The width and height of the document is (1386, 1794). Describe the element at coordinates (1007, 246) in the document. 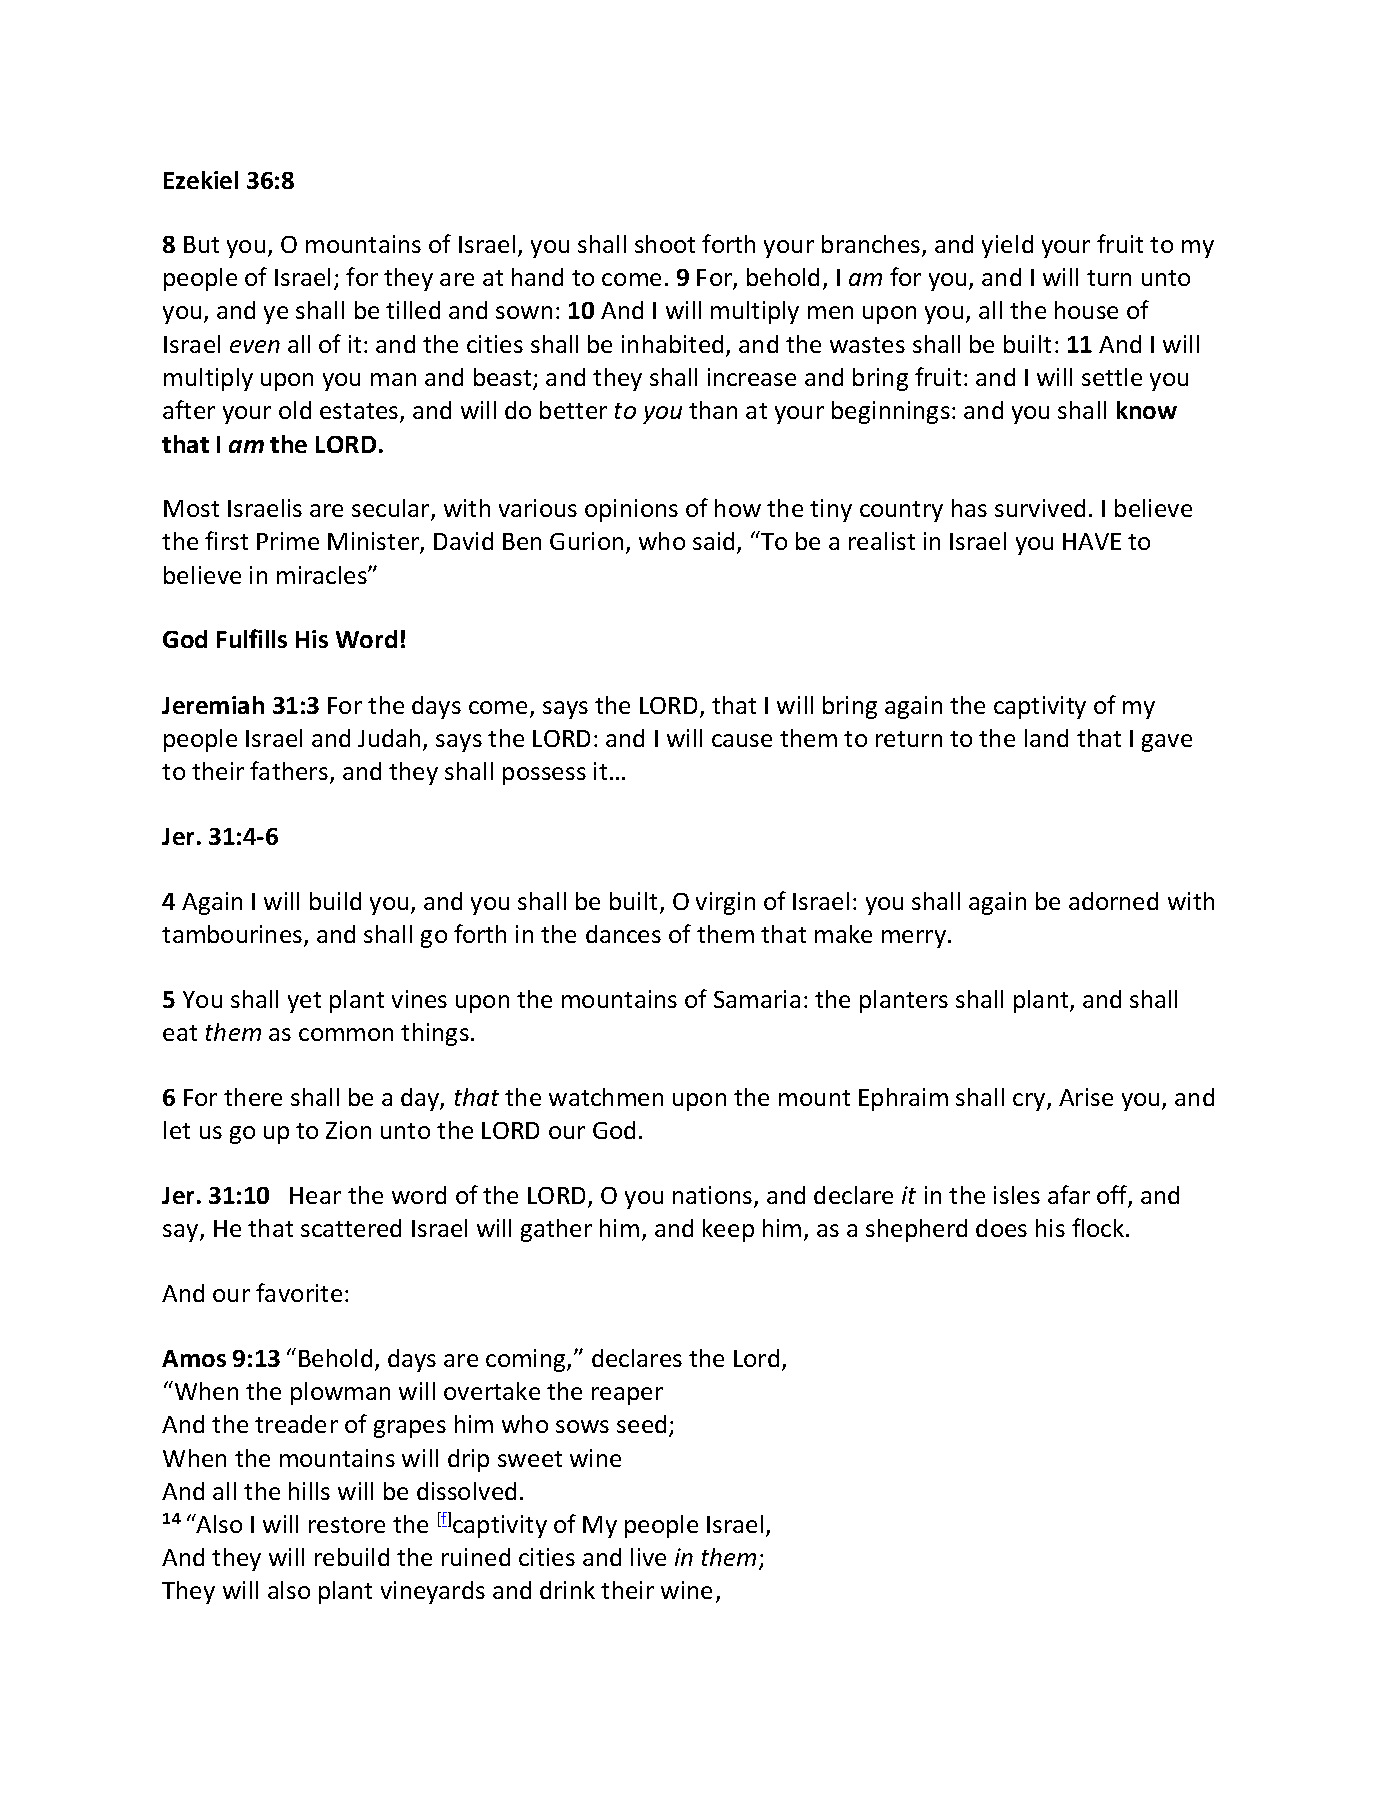

I see `yield` at that location.
